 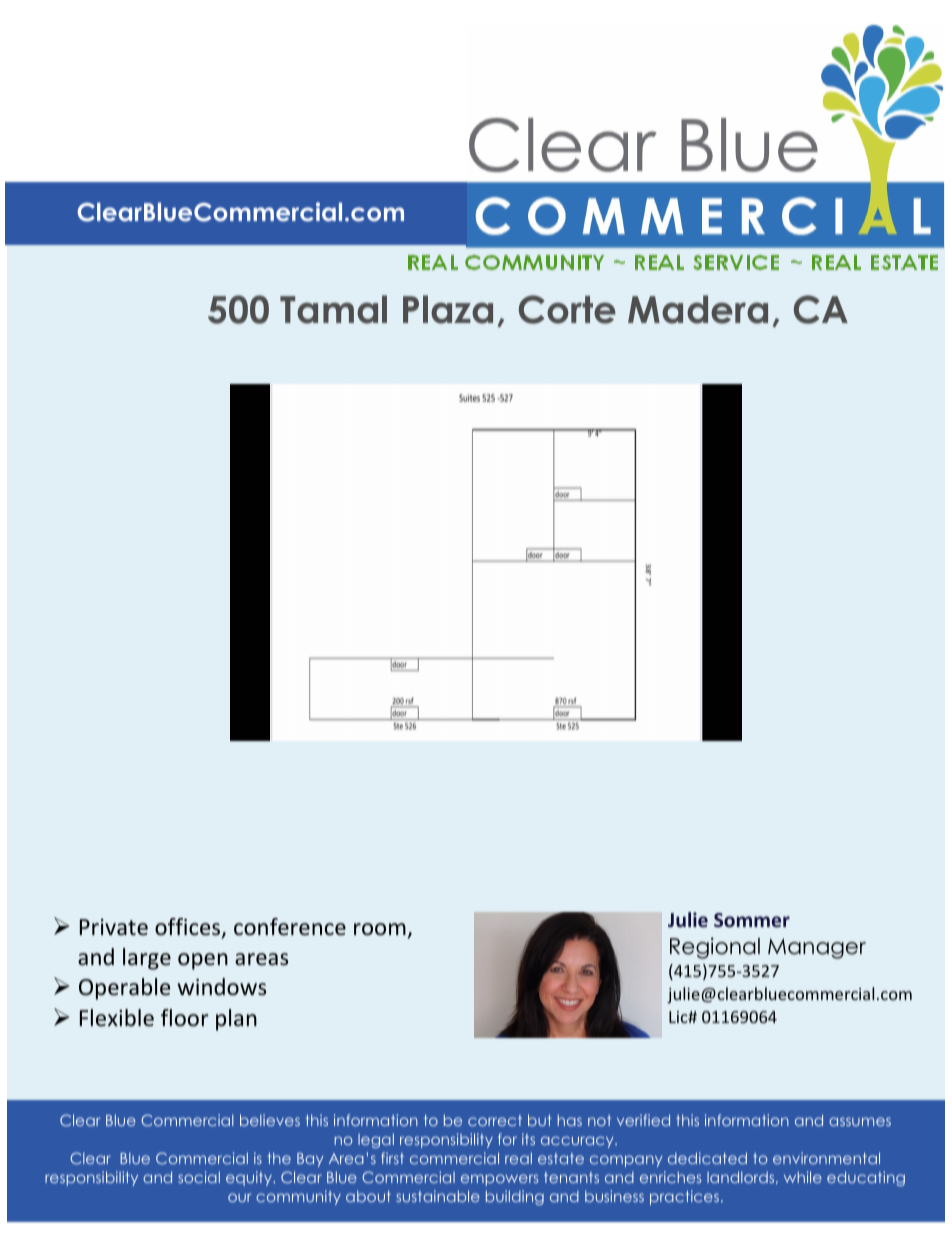 What do you see at coordinates (698, 309) in the screenshot?
I see `Madera` at bounding box center [698, 309].
